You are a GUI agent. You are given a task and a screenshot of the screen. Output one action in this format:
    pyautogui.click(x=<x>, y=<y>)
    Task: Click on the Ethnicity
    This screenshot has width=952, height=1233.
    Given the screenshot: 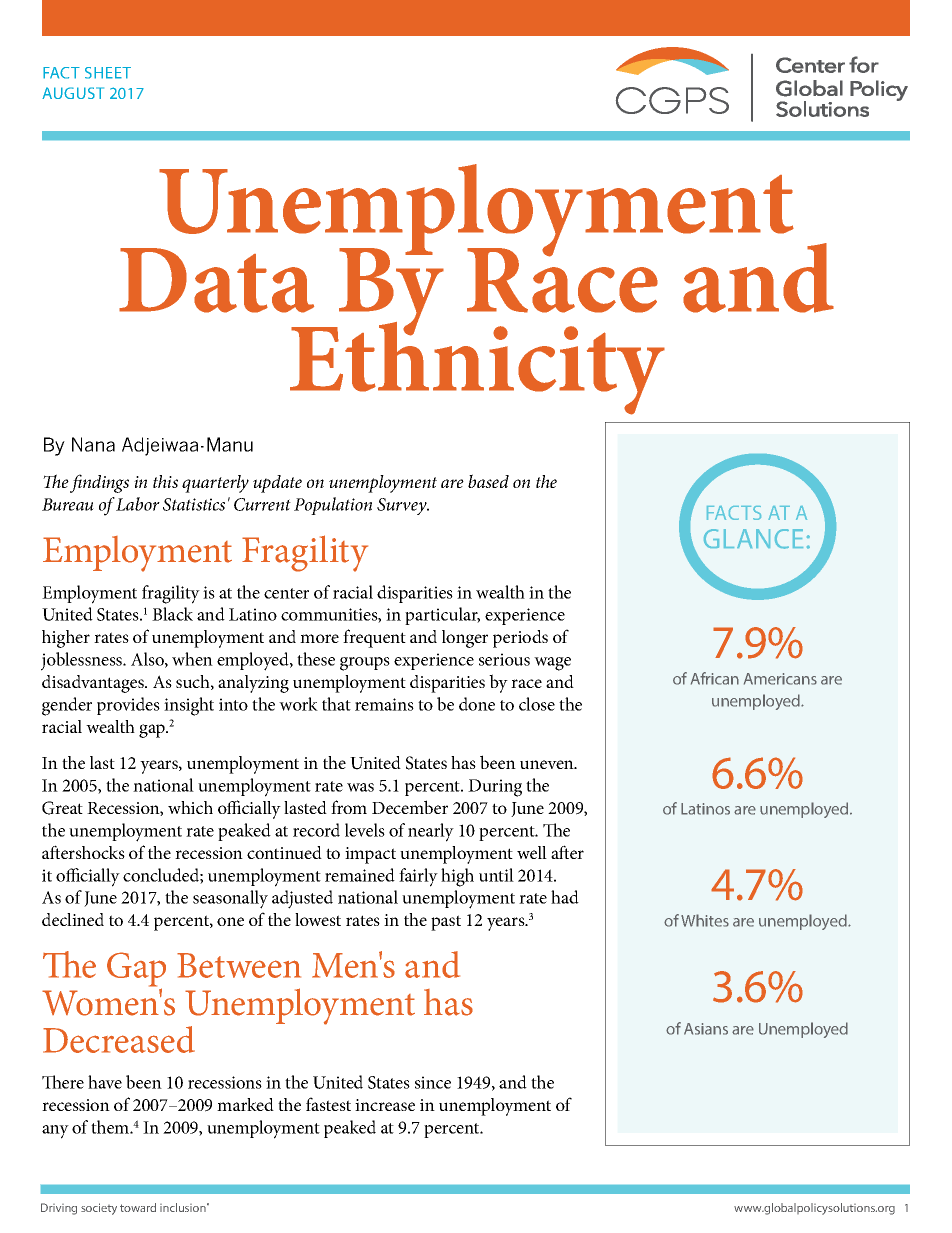 What is the action you would take?
    pyautogui.click(x=477, y=367)
